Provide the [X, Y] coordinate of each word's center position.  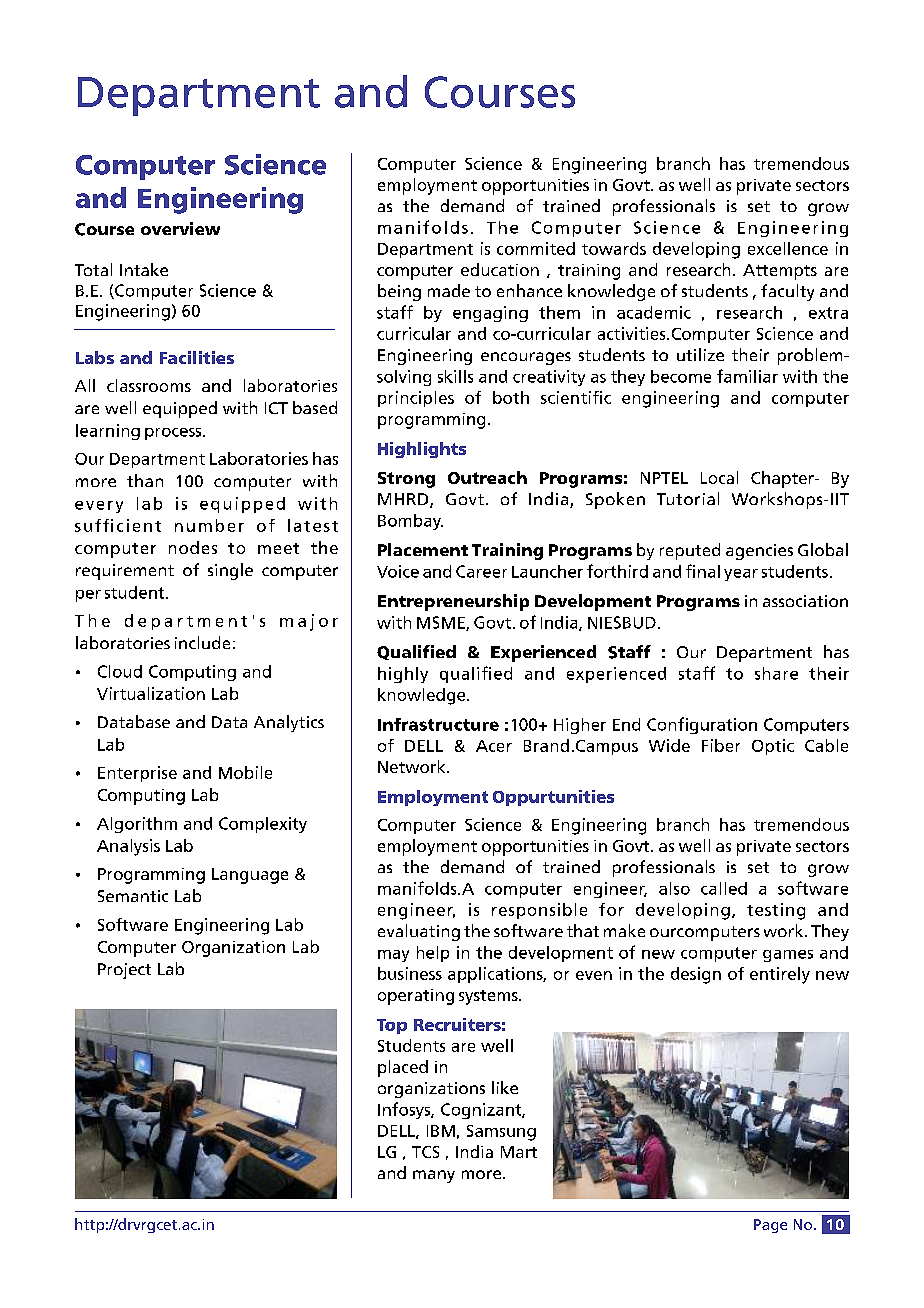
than [145, 480]
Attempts [780, 272]
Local [719, 477]
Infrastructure [438, 724]
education [500, 269]
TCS [425, 1152]
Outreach [487, 477]
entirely [780, 975]
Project [124, 971]
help [433, 954]
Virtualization [151, 693]
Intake [144, 269]
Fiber [721, 745]
